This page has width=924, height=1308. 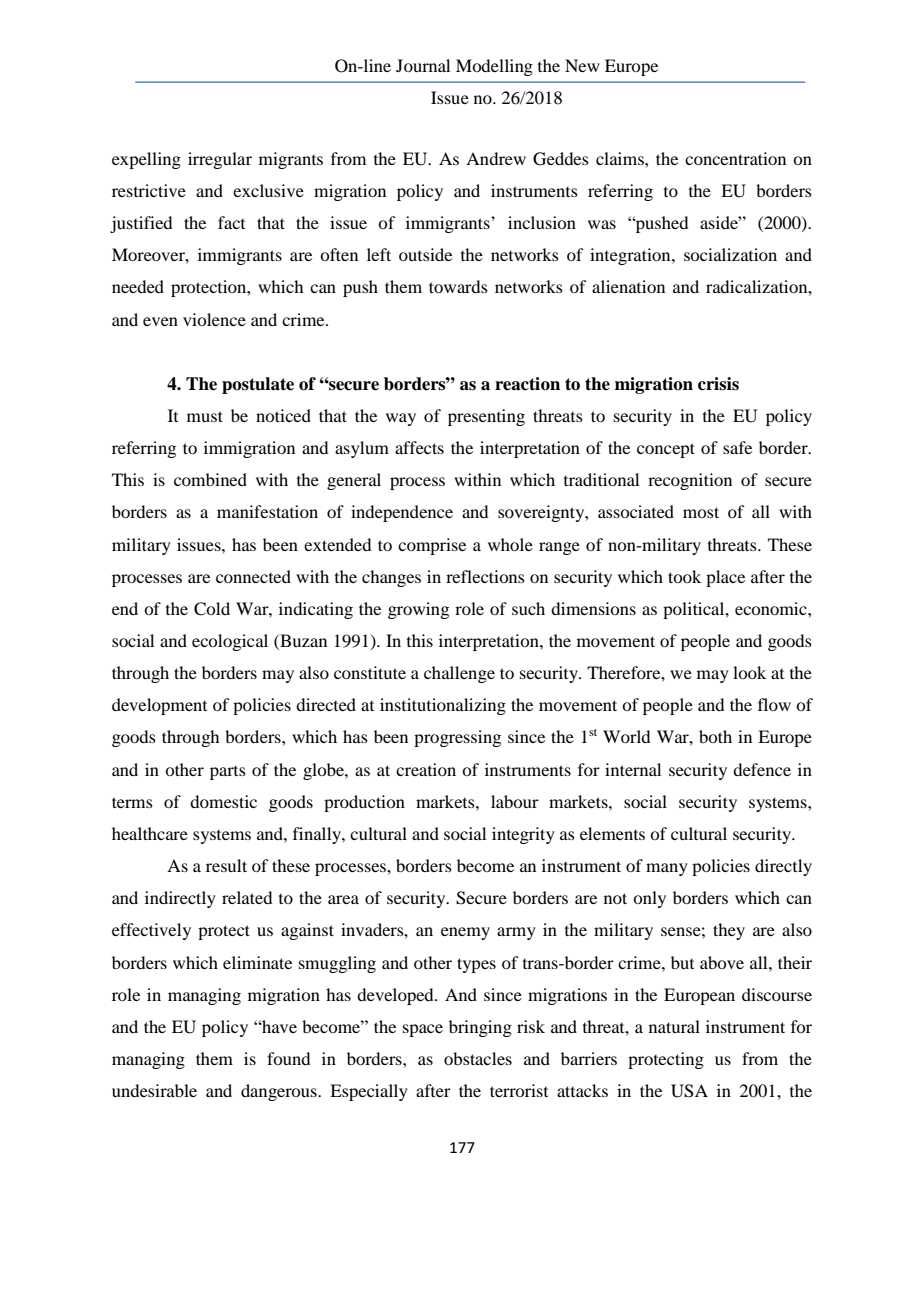 I want to click on place, so click(x=725, y=578).
